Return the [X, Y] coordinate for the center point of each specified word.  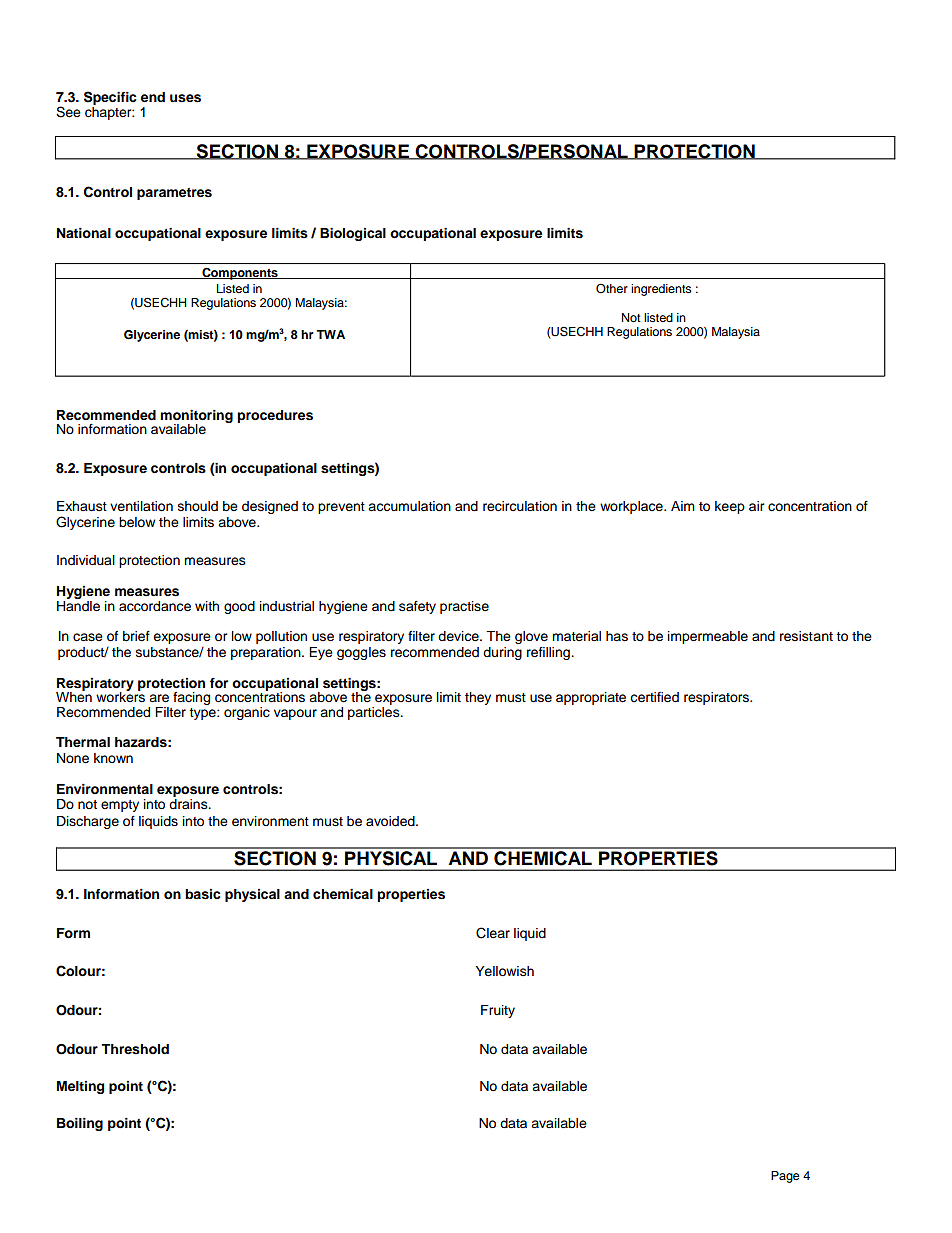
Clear [493, 933]
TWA [330, 334]
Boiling [80, 1124]
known [113, 758]
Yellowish [504, 971]
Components [240, 274]
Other [612, 289]
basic [202, 894]
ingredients [661, 290]
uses [185, 98]
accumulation [409, 506]
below [137, 522]
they [478, 698]
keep [730, 507]
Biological [353, 234]
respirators [717, 698]
